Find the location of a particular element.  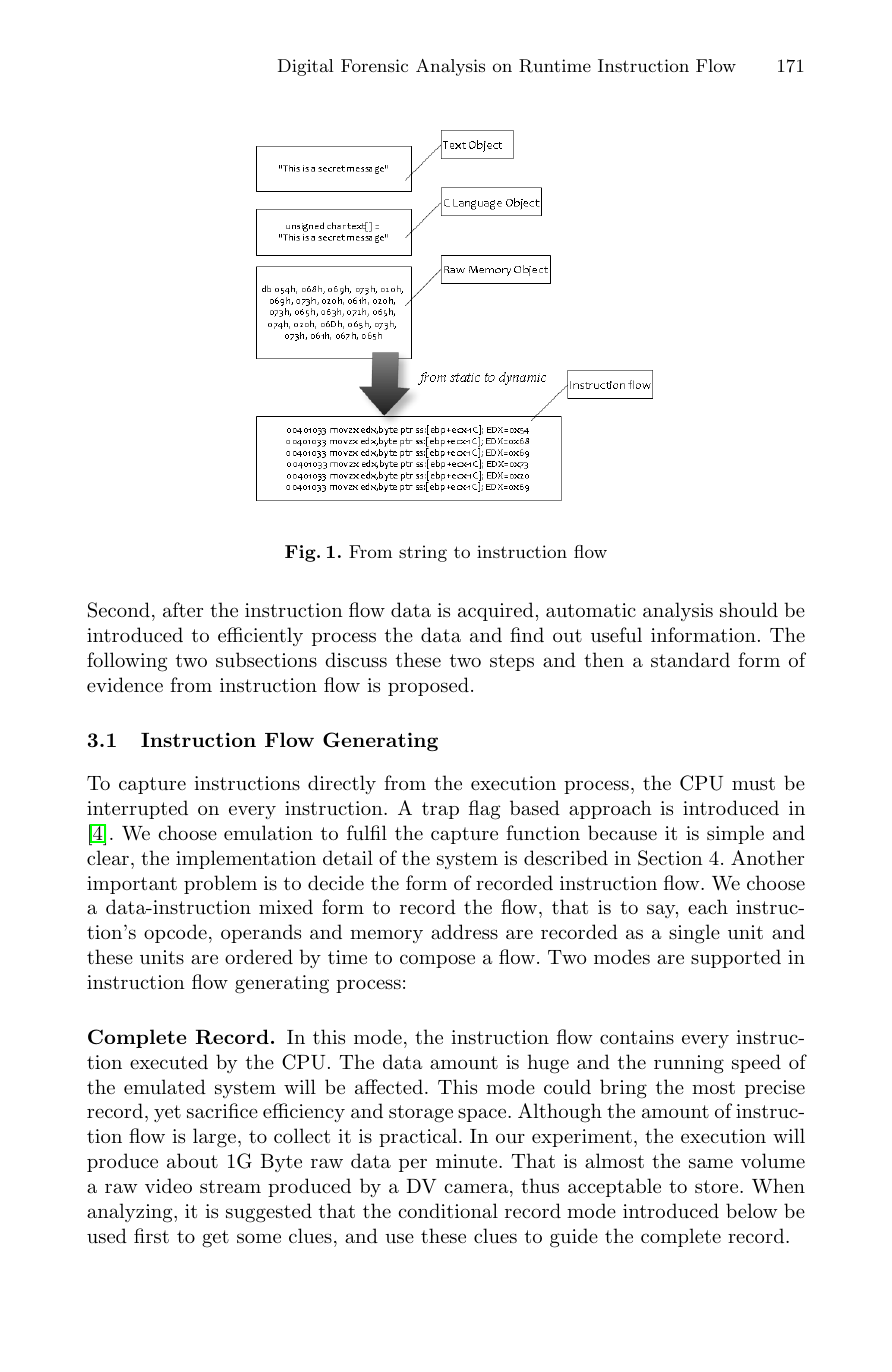

Digital is located at coordinates (306, 67).
